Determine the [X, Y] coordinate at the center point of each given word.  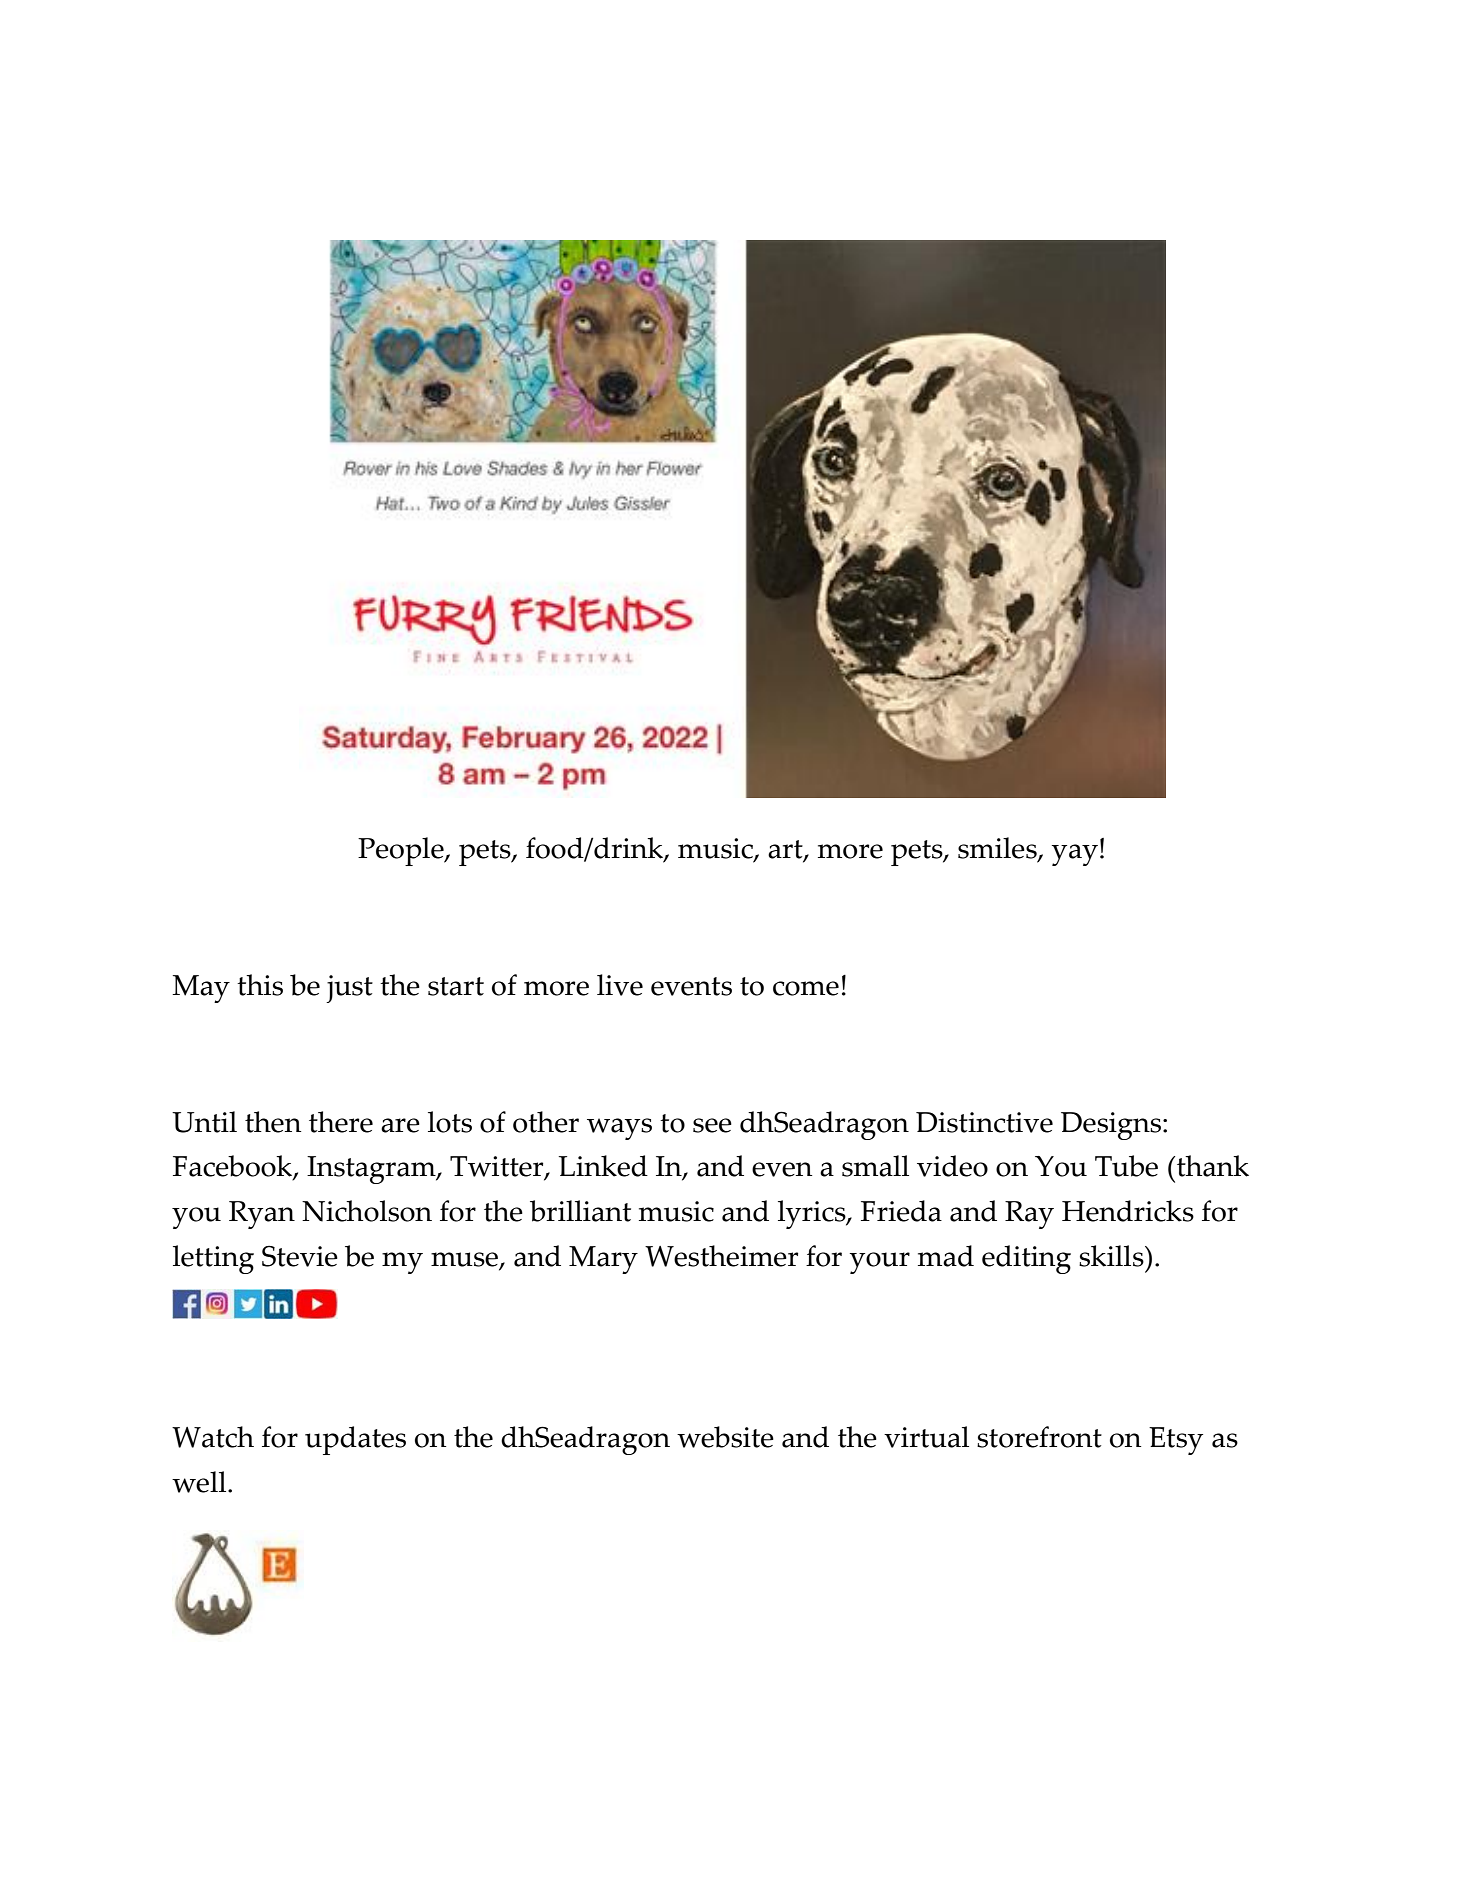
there [341, 1122]
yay [1074, 855]
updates [355, 1440]
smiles [998, 849]
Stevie [300, 1256]
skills [1112, 1256]
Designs [1112, 1126]
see [712, 1125]
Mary [603, 1260]
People [402, 851]
